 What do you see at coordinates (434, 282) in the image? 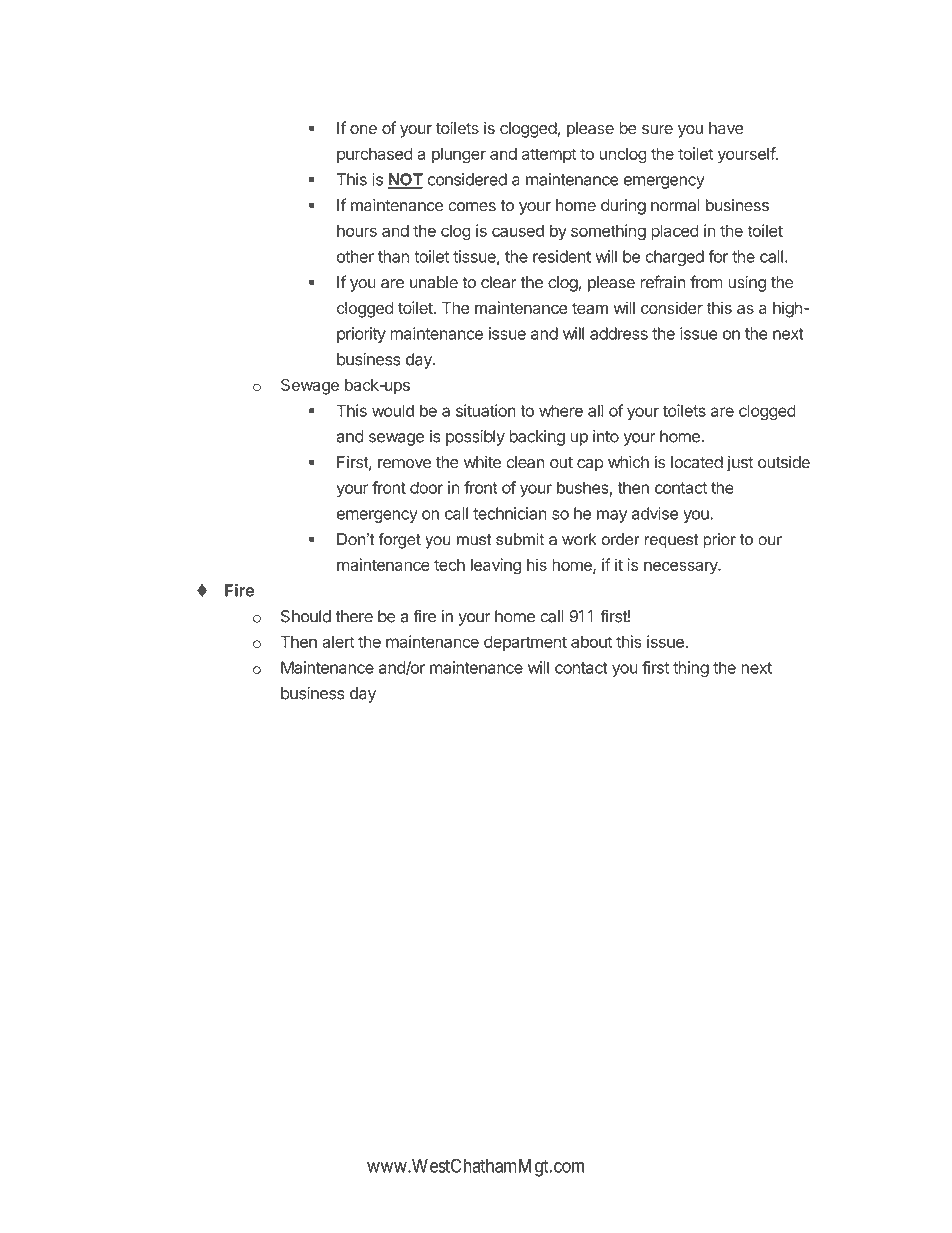
I see `unable` at bounding box center [434, 282].
